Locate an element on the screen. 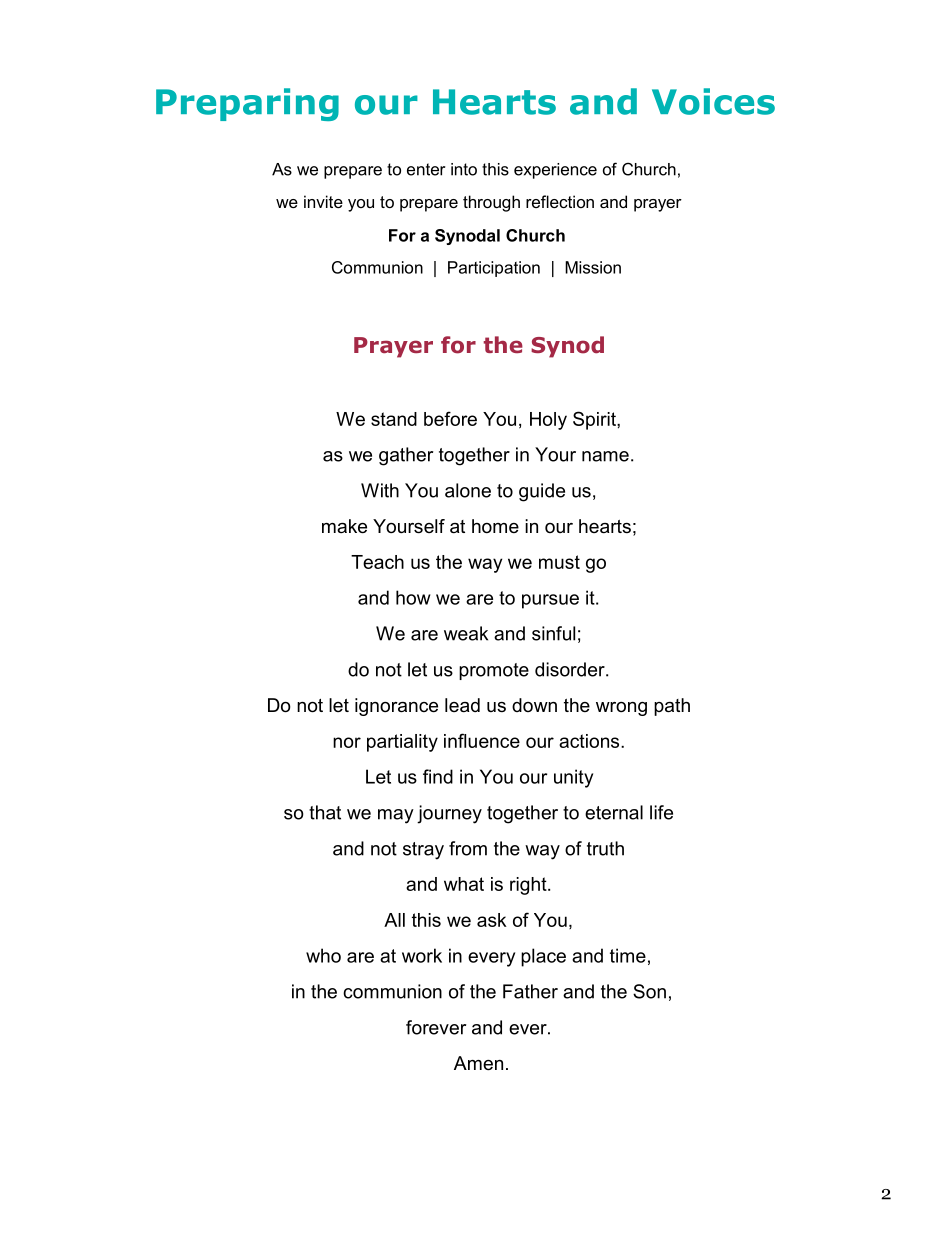 This screenshot has height=1233, width=952. must is located at coordinates (559, 562).
